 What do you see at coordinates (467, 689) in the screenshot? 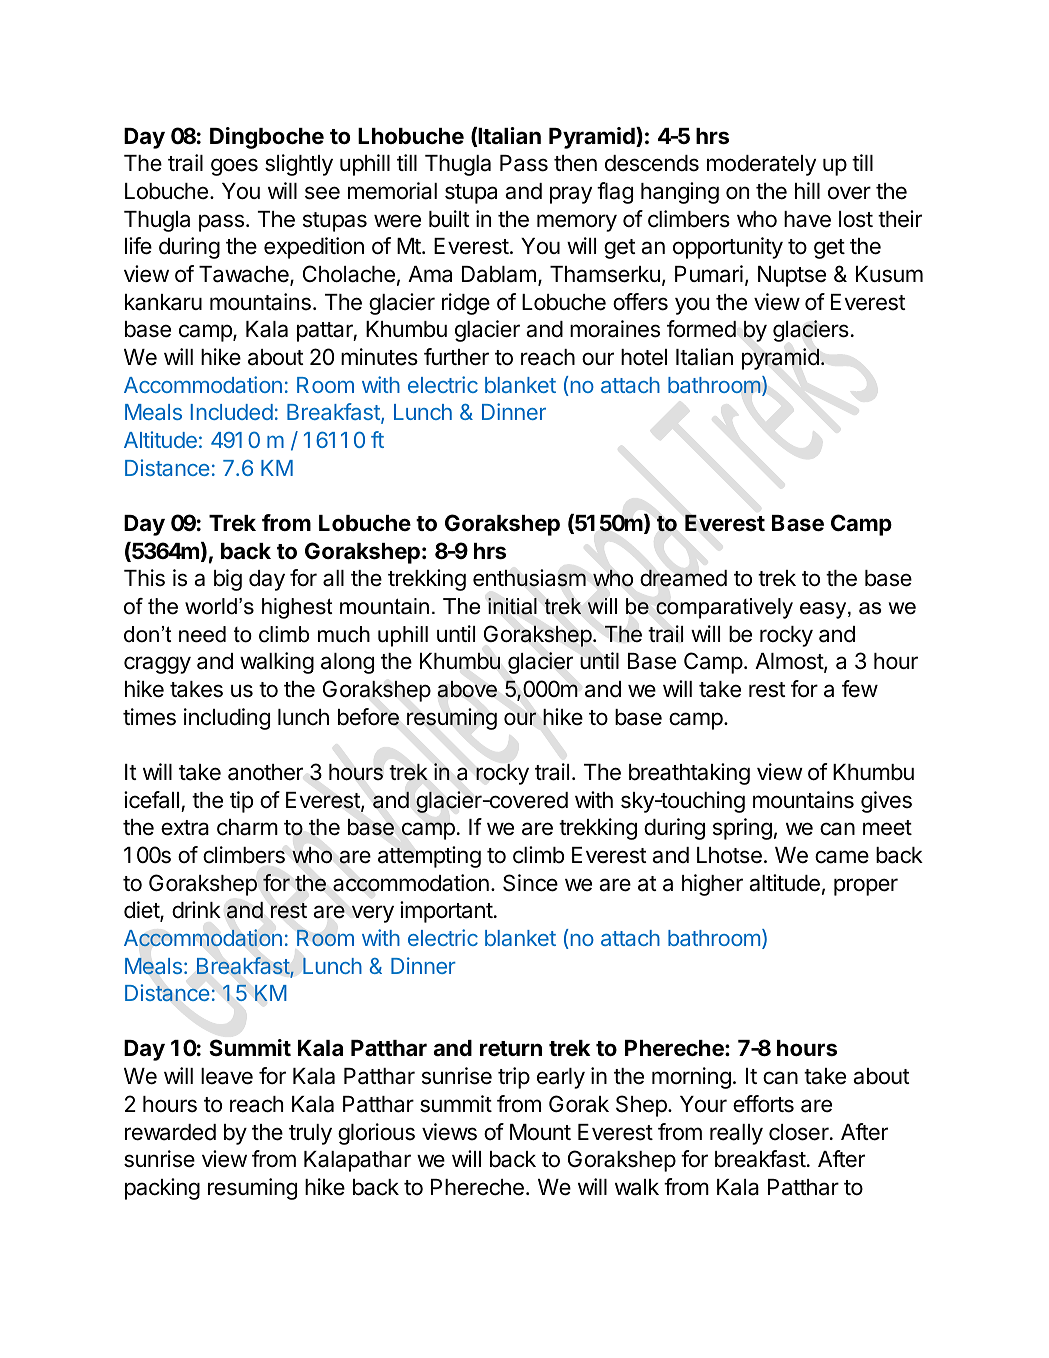
I see `above` at bounding box center [467, 689].
